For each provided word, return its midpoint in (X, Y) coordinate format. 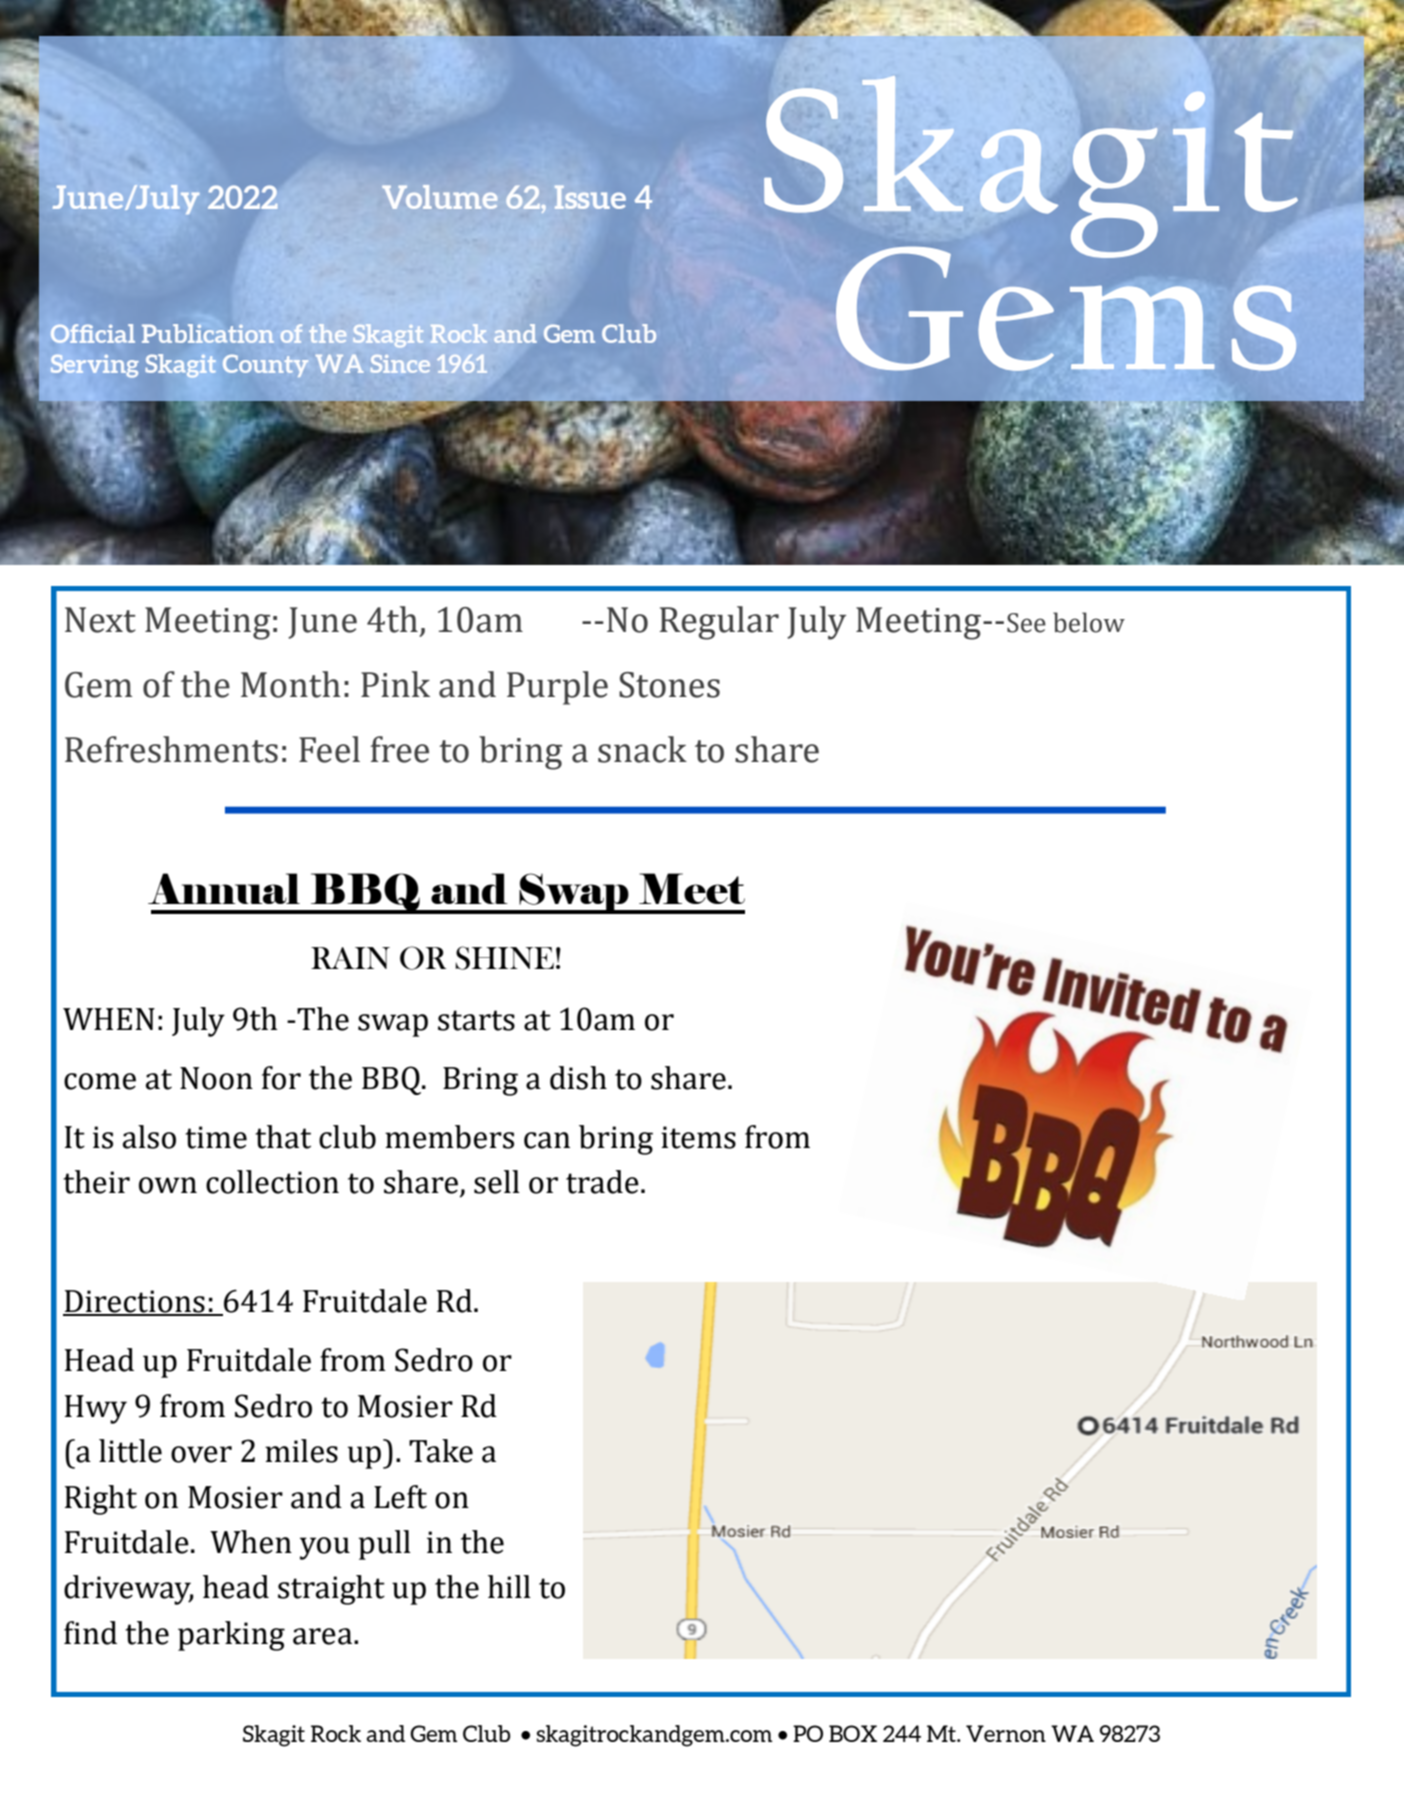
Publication (208, 333)
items (698, 1137)
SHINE (504, 958)
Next (100, 620)
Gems (1066, 307)
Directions (135, 1302)
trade (602, 1182)
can (547, 1140)
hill (509, 1586)
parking (231, 1636)
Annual (224, 888)
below (1089, 622)
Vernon (1006, 1733)
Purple (557, 688)
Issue (590, 197)
